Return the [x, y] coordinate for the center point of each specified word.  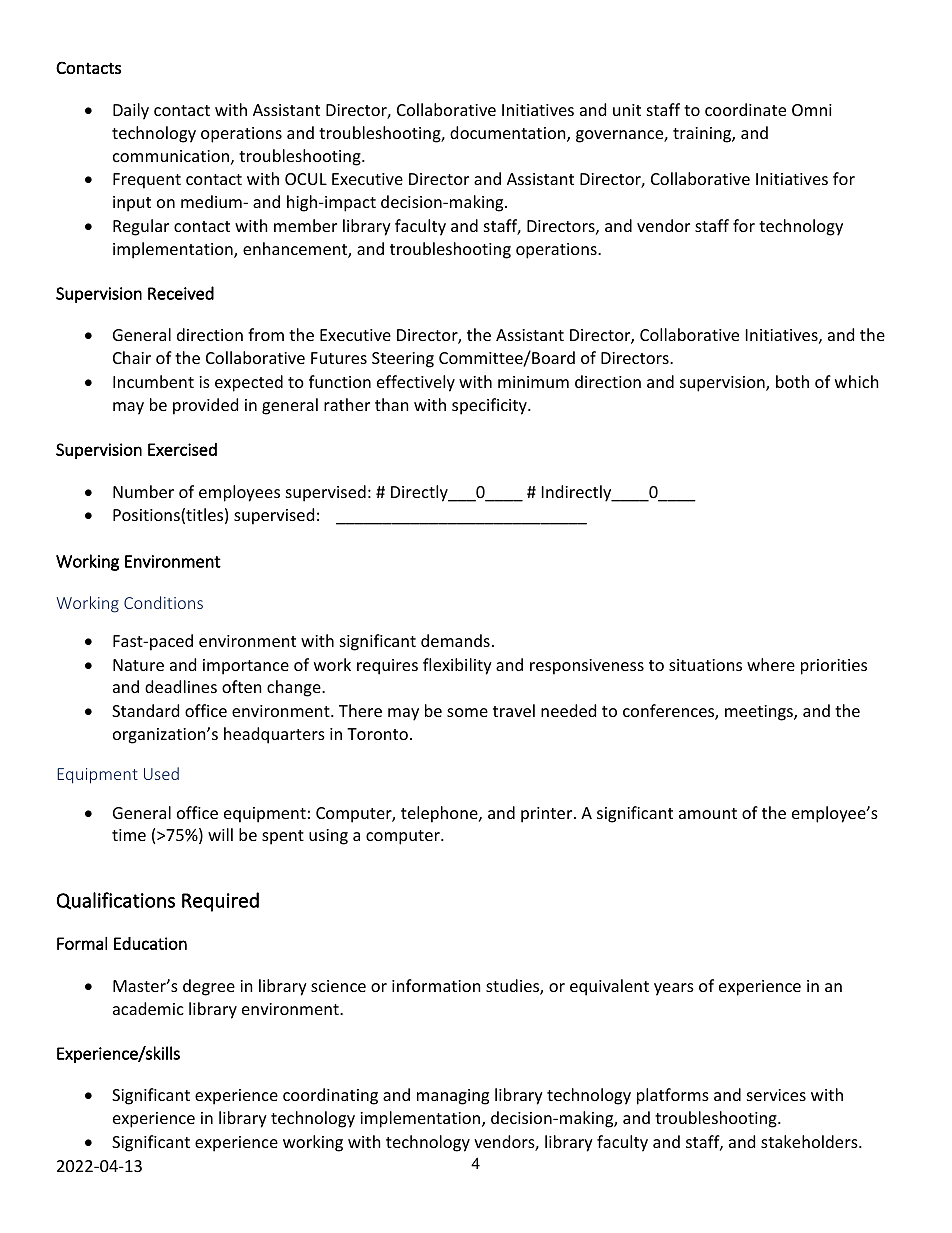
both [792, 381]
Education [150, 943]
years [674, 989]
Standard [145, 710]
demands [455, 640]
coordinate [745, 109]
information [436, 985]
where [771, 664]
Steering [403, 360]
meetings [760, 713]
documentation [509, 134]
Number [143, 491]
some [467, 712]
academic [148, 1008]
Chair [132, 357]
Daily [131, 111]
